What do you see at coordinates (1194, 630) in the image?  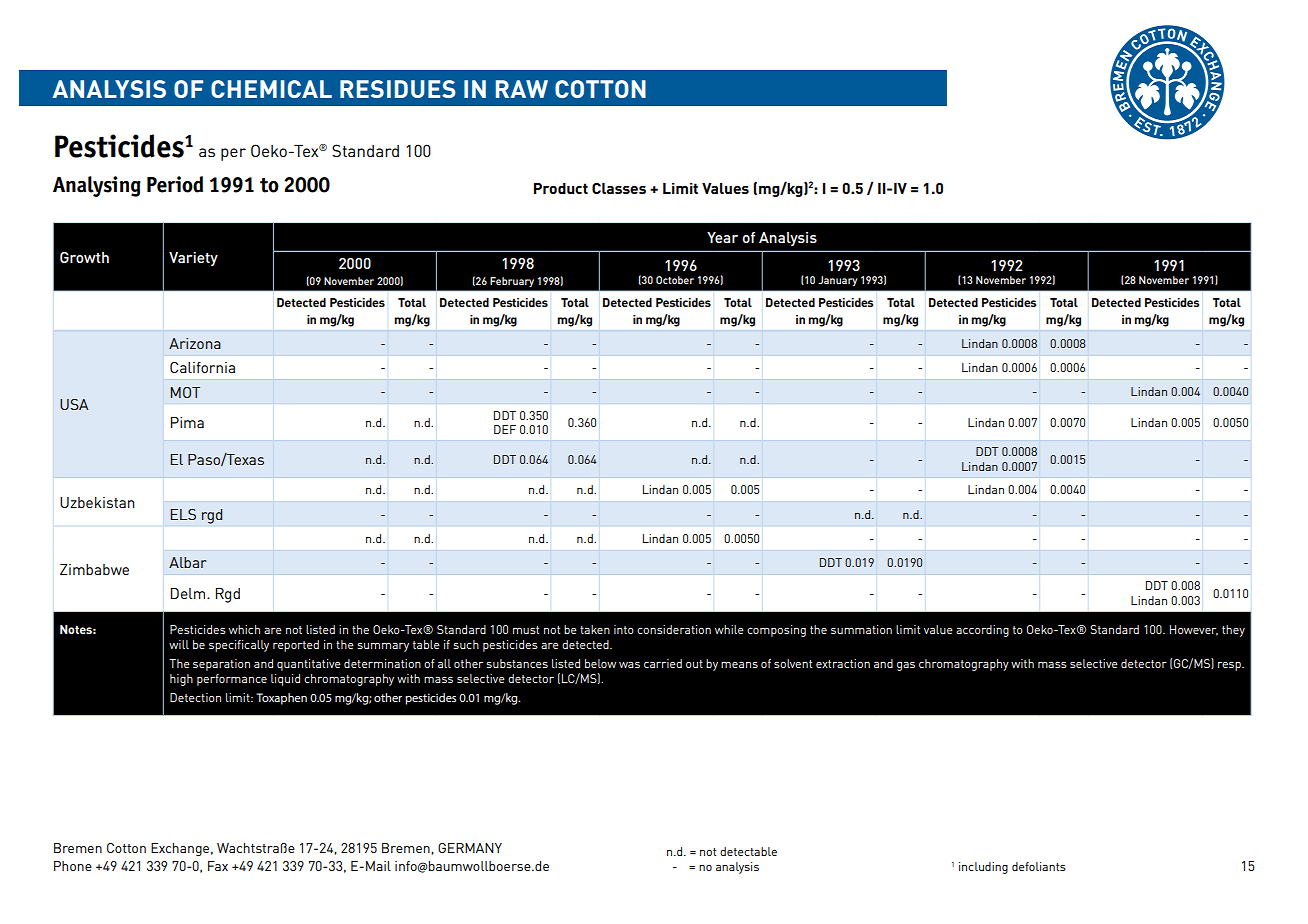 I see `However` at bounding box center [1194, 630].
